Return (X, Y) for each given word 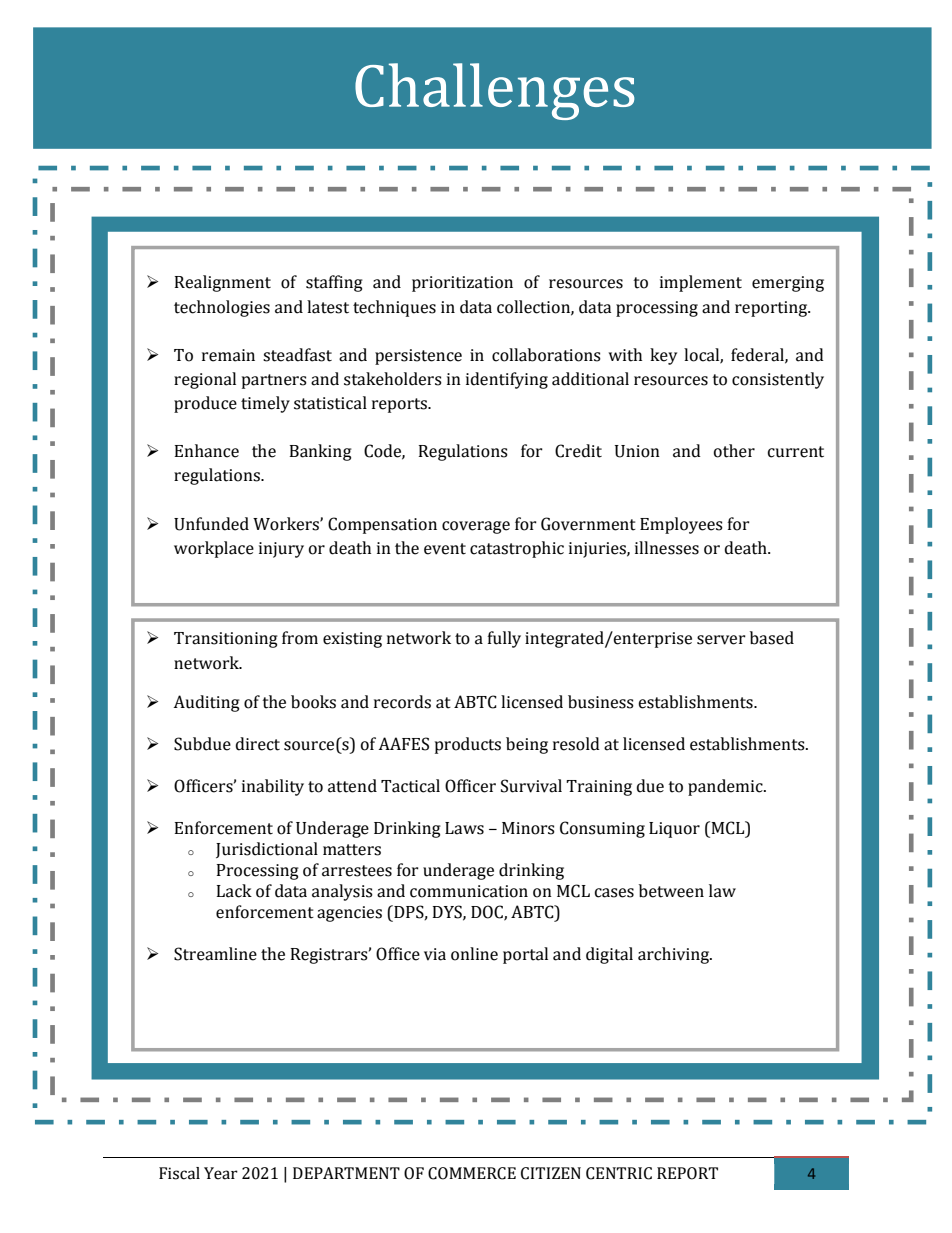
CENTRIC (619, 1173)
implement (701, 283)
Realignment (223, 283)
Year (221, 1173)
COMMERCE (472, 1173)
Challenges (495, 91)
